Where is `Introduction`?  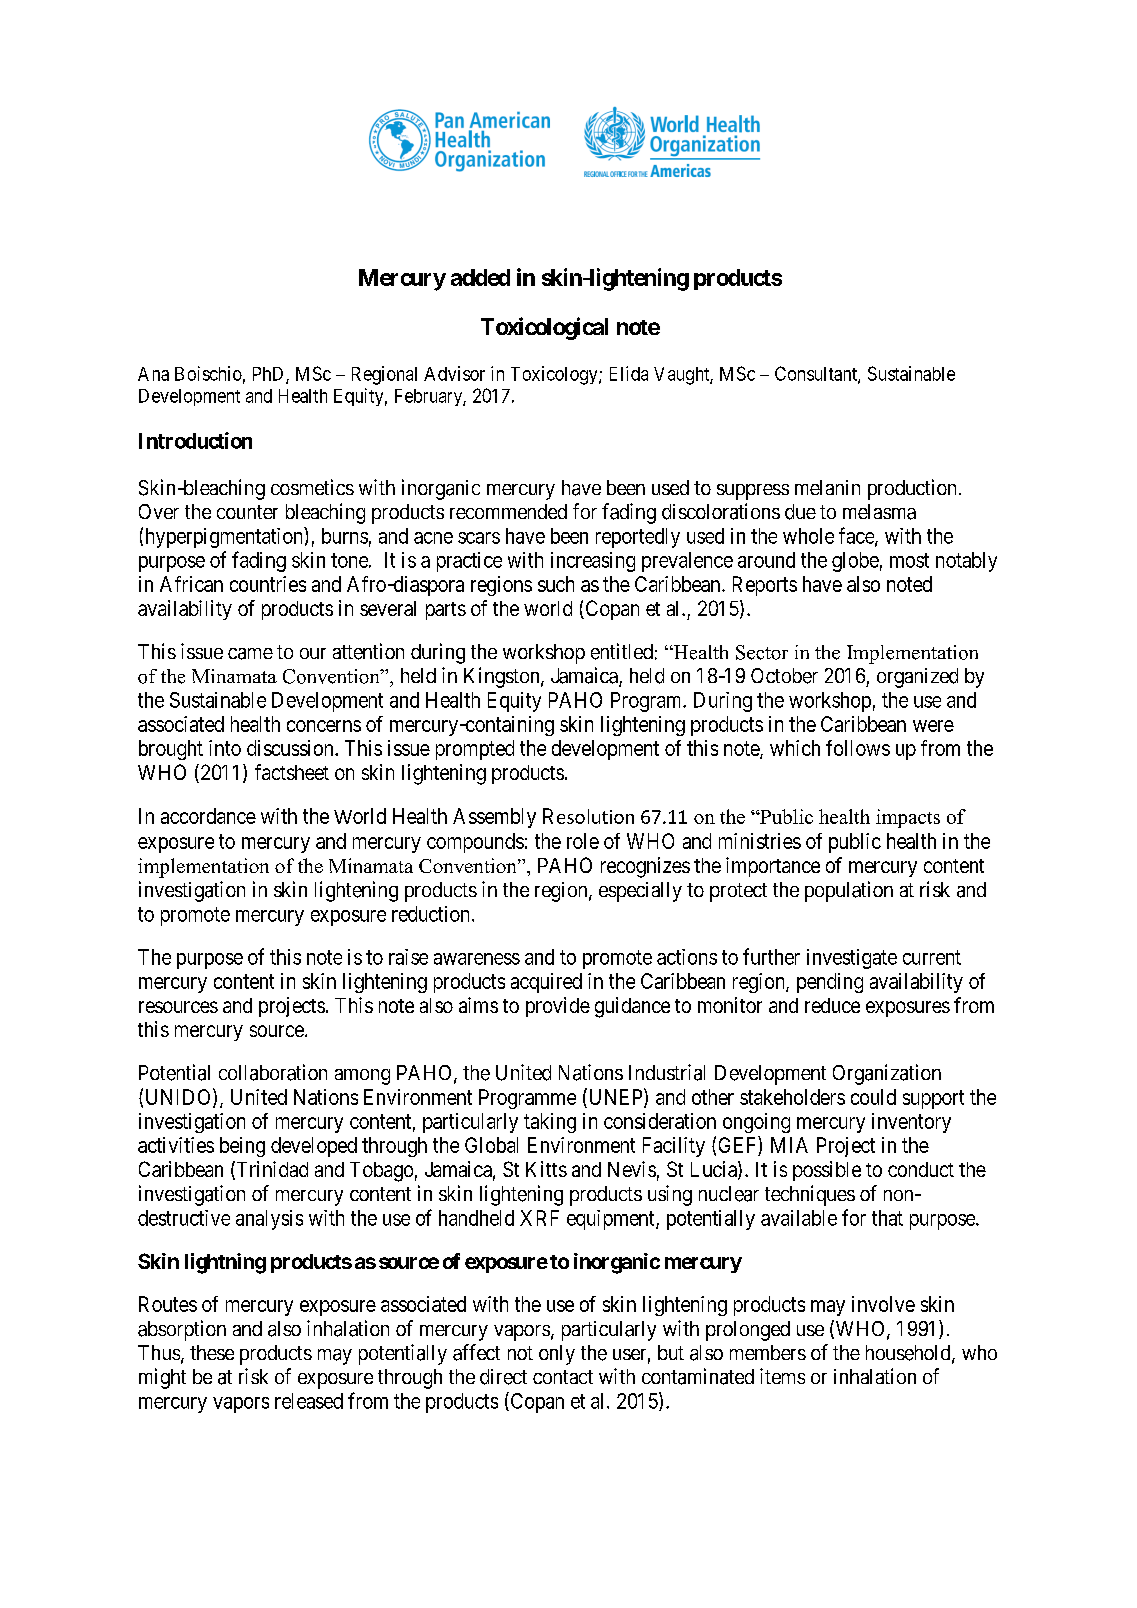
Introduction is located at coordinates (195, 440).
